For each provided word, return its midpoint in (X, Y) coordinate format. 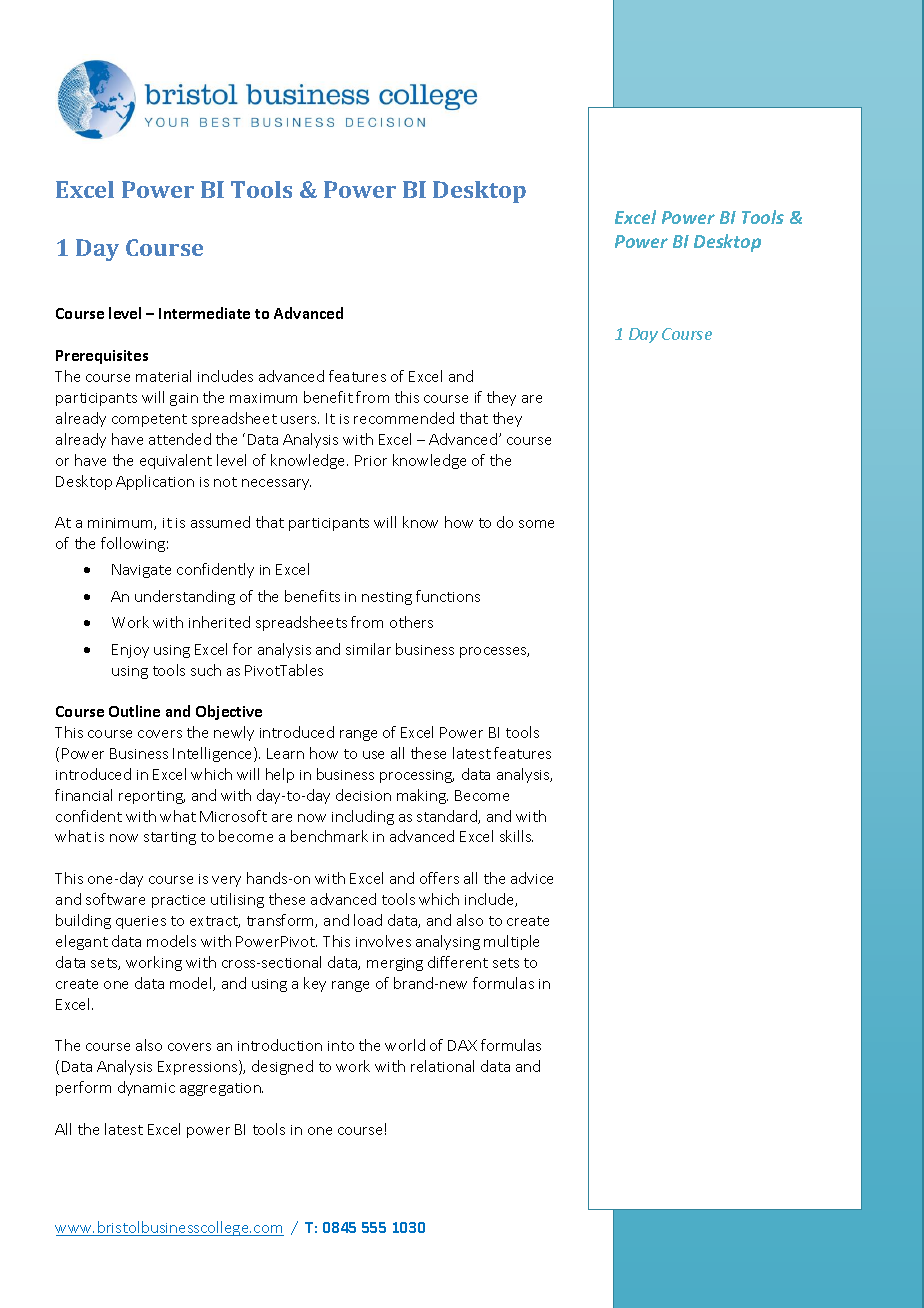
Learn (285, 753)
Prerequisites (102, 357)
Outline (134, 711)
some (536, 524)
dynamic (146, 1088)
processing (417, 776)
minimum (121, 524)
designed (282, 1067)
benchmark (329, 836)
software (115, 899)
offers (439, 878)
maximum (263, 398)
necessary (276, 484)
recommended (404, 418)
